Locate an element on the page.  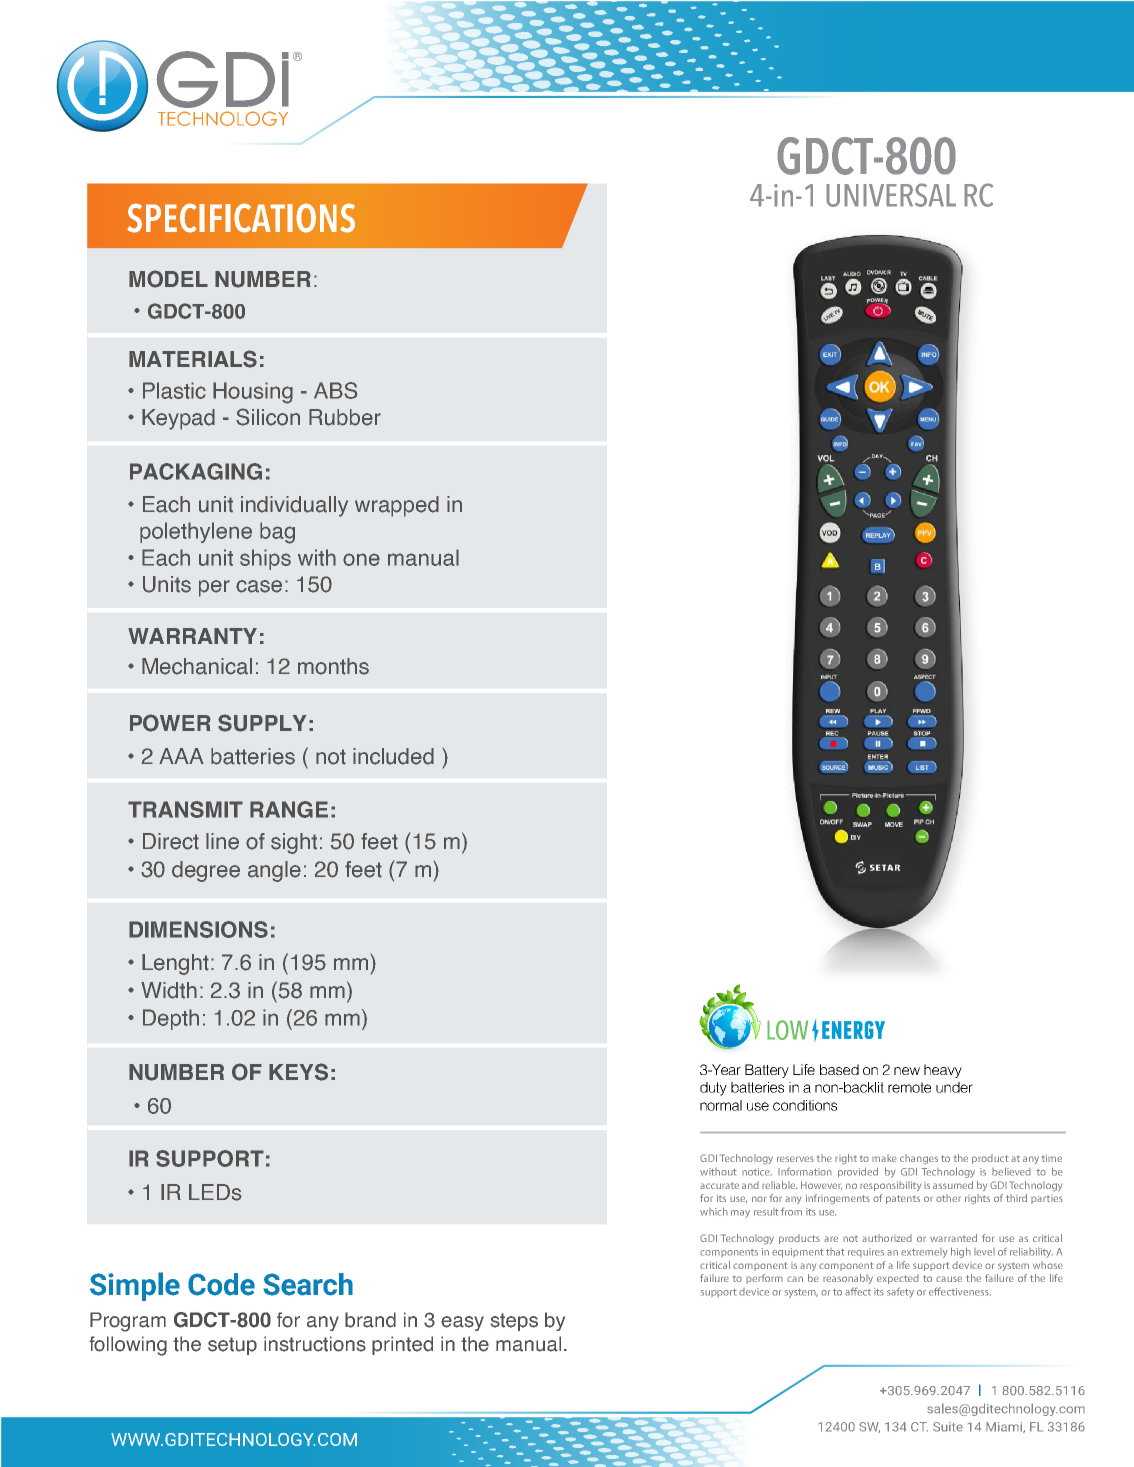
ABS is located at coordinates (335, 390).
